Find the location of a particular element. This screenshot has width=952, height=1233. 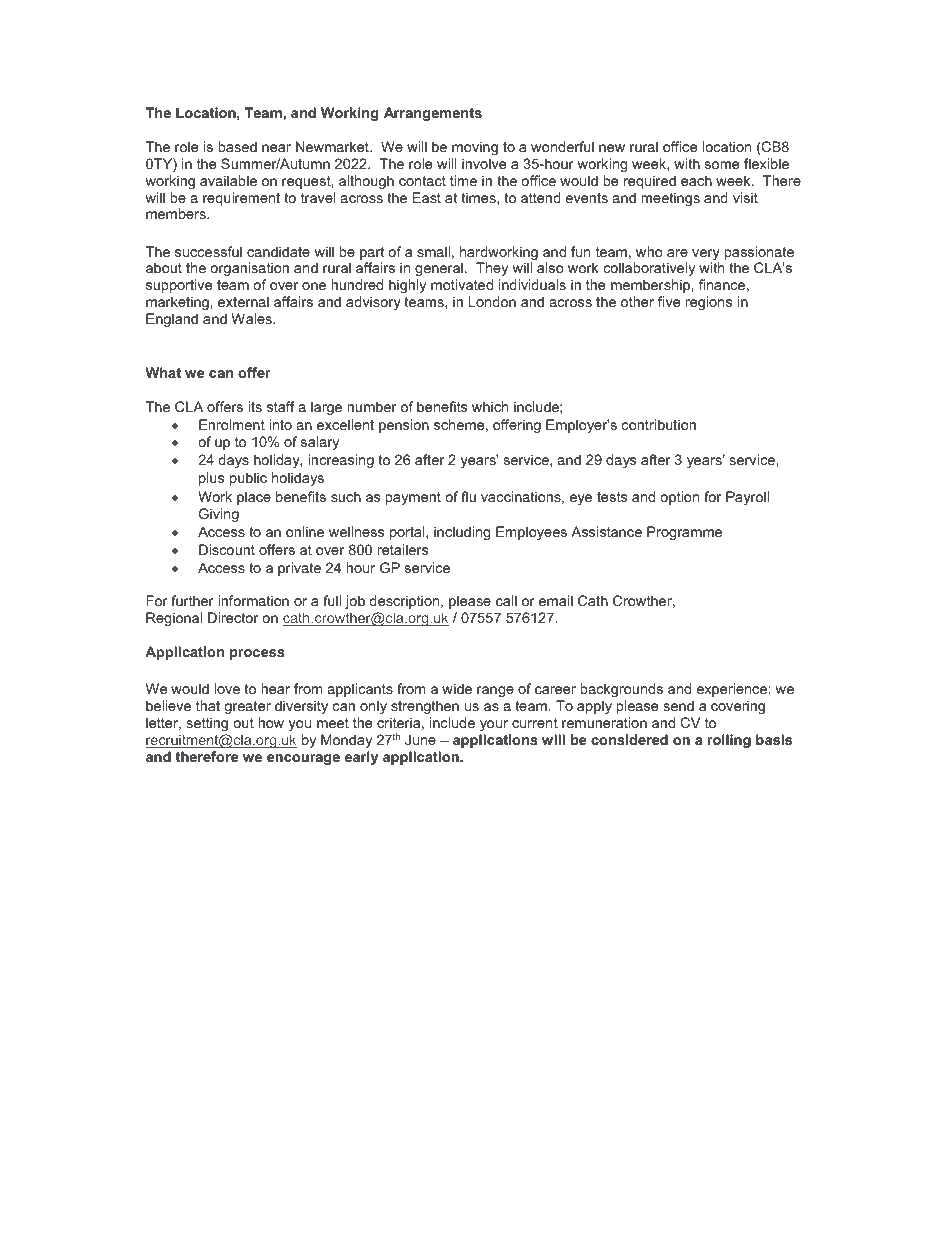

setting is located at coordinates (207, 724).
